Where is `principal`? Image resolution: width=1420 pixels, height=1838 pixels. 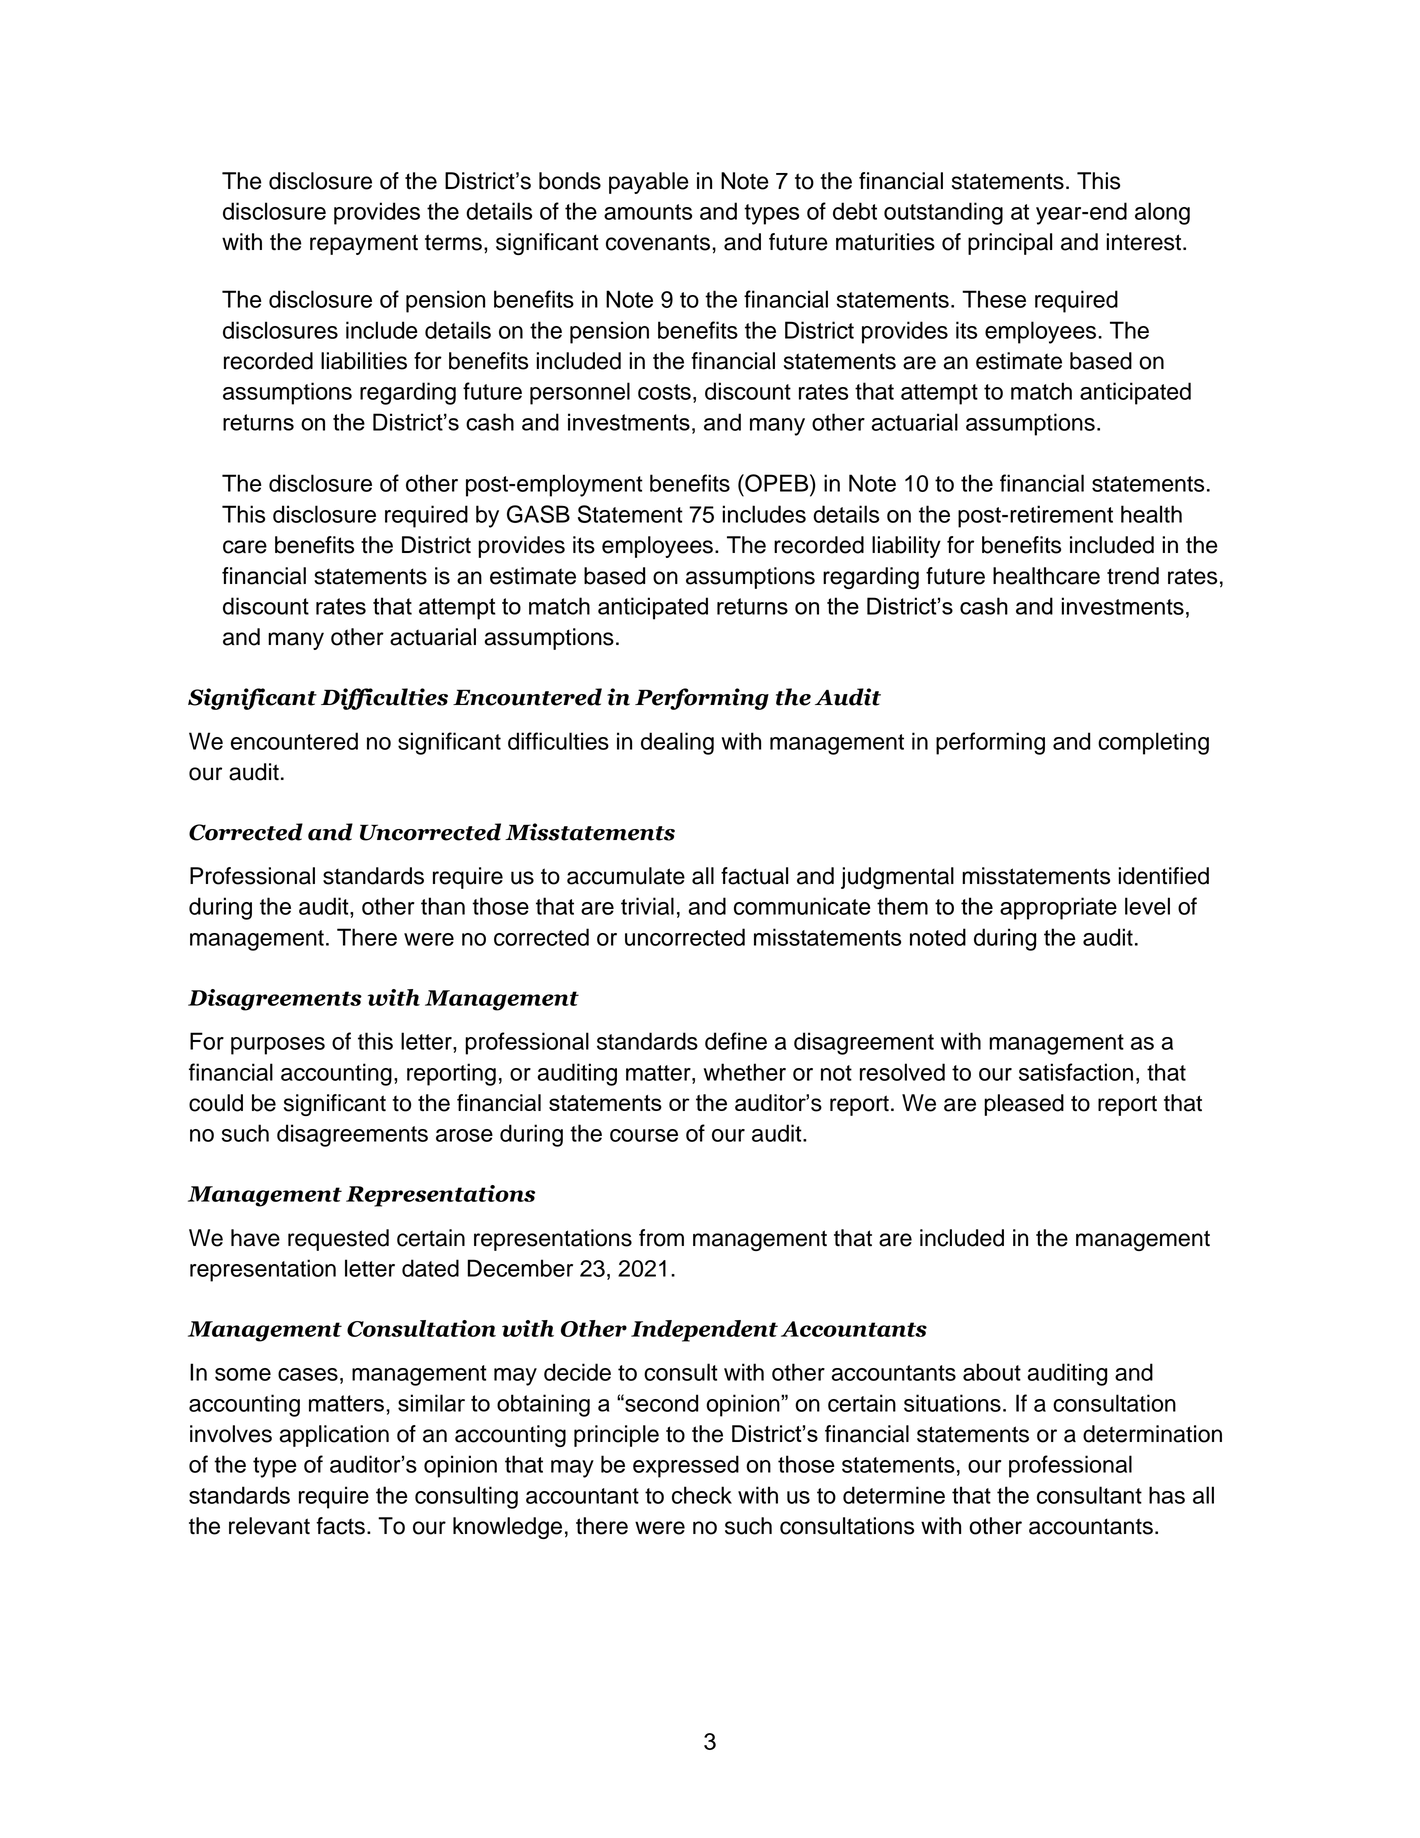
principal is located at coordinates (1010, 244).
